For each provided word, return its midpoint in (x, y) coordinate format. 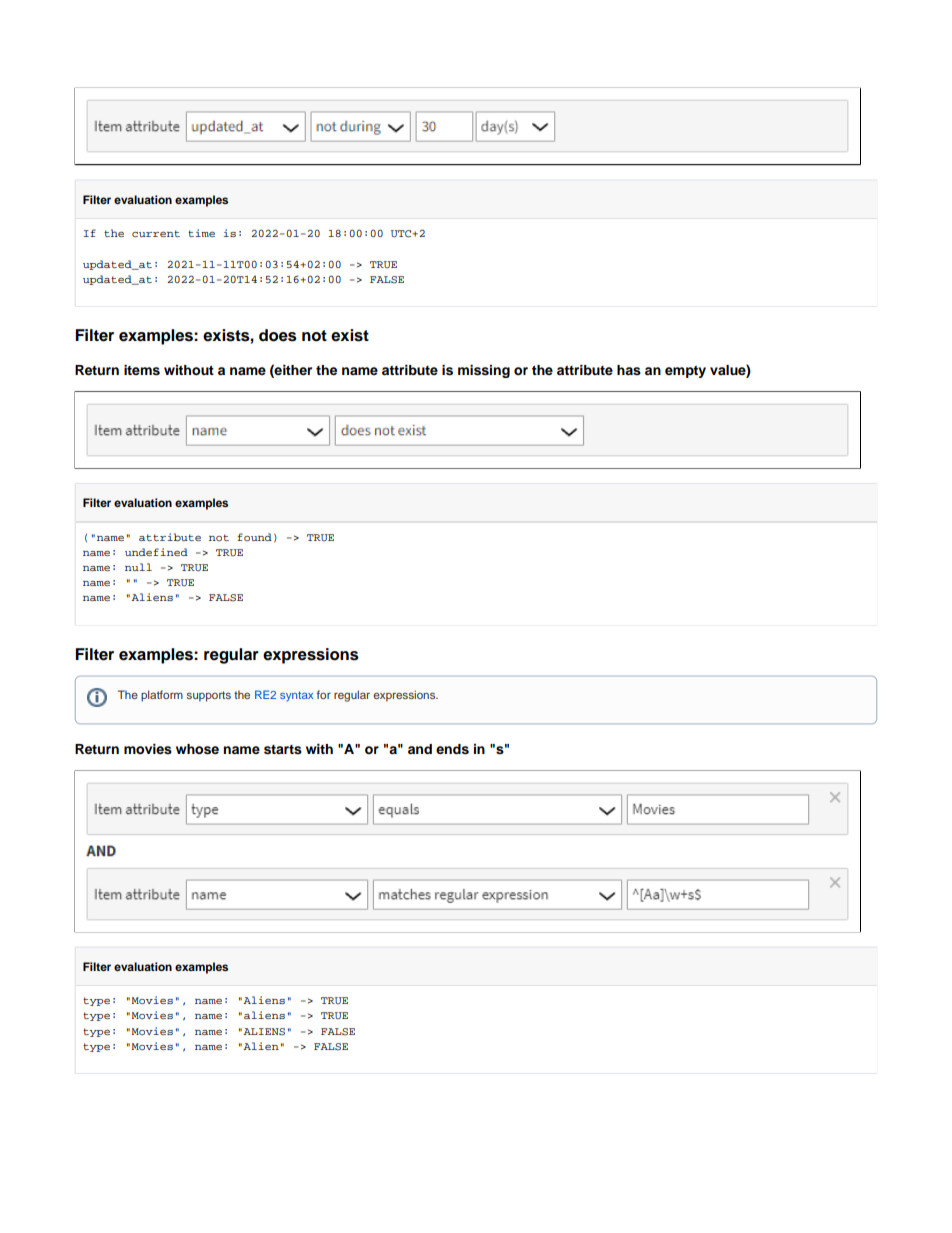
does (278, 335)
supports (209, 696)
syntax (296, 696)
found (254, 537)
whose (197, 749)
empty (685, 372)
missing (484, 371)
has (629, 370)
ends (452, 749)
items (142, 370)
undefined (156, 552)
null (138, 567)
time (201, 233)
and (420, 749)
